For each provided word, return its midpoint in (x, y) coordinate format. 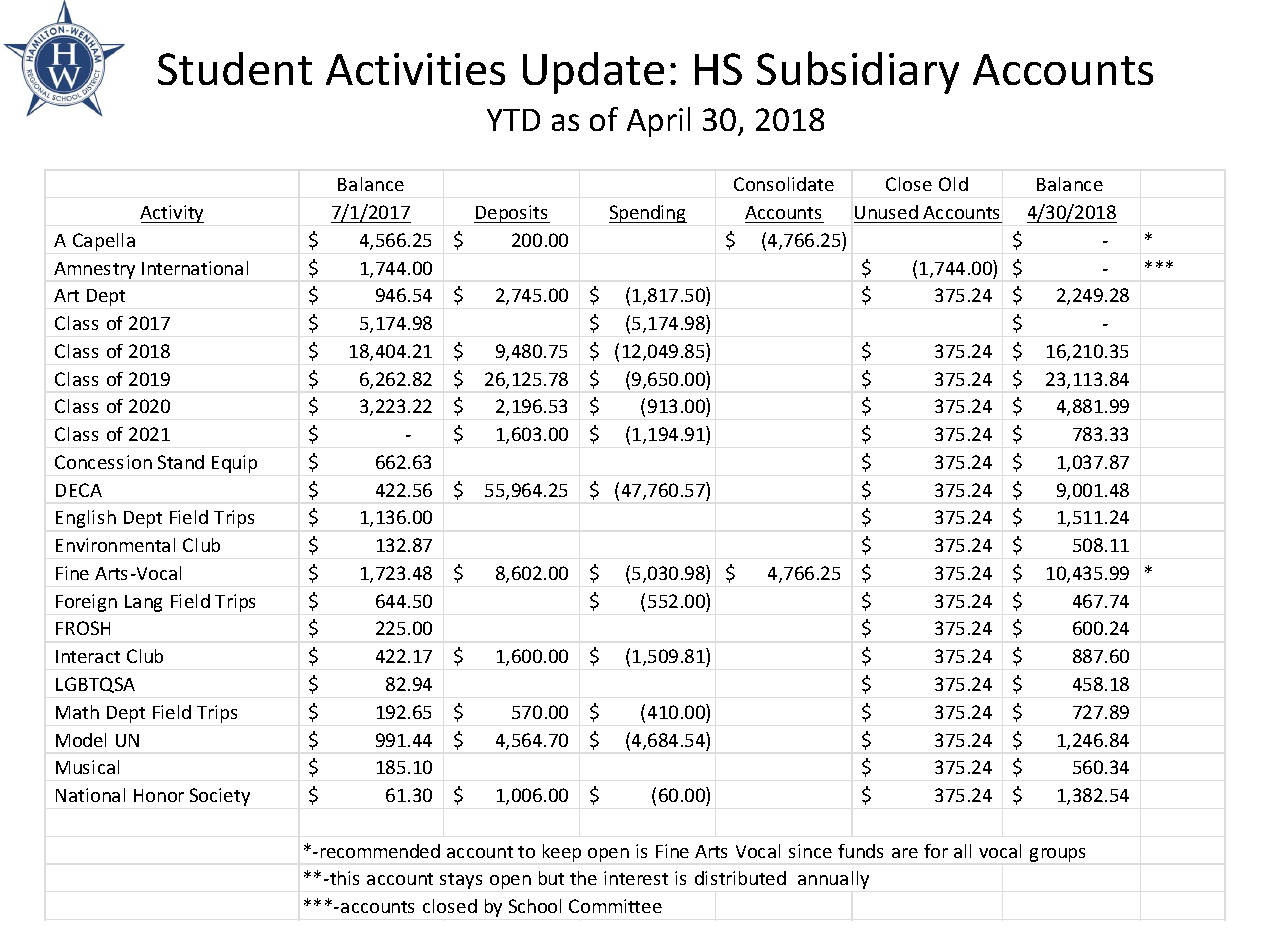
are (905, 853)
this (343, 878)
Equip (234, 464)
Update (593, 73)
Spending (648, 214)
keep (562, 853)
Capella (104, 242)
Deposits (512, 214)
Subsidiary (858, 72)
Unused (886, 212)
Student (235, 68)
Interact (88, 656)
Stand (181, 462)
